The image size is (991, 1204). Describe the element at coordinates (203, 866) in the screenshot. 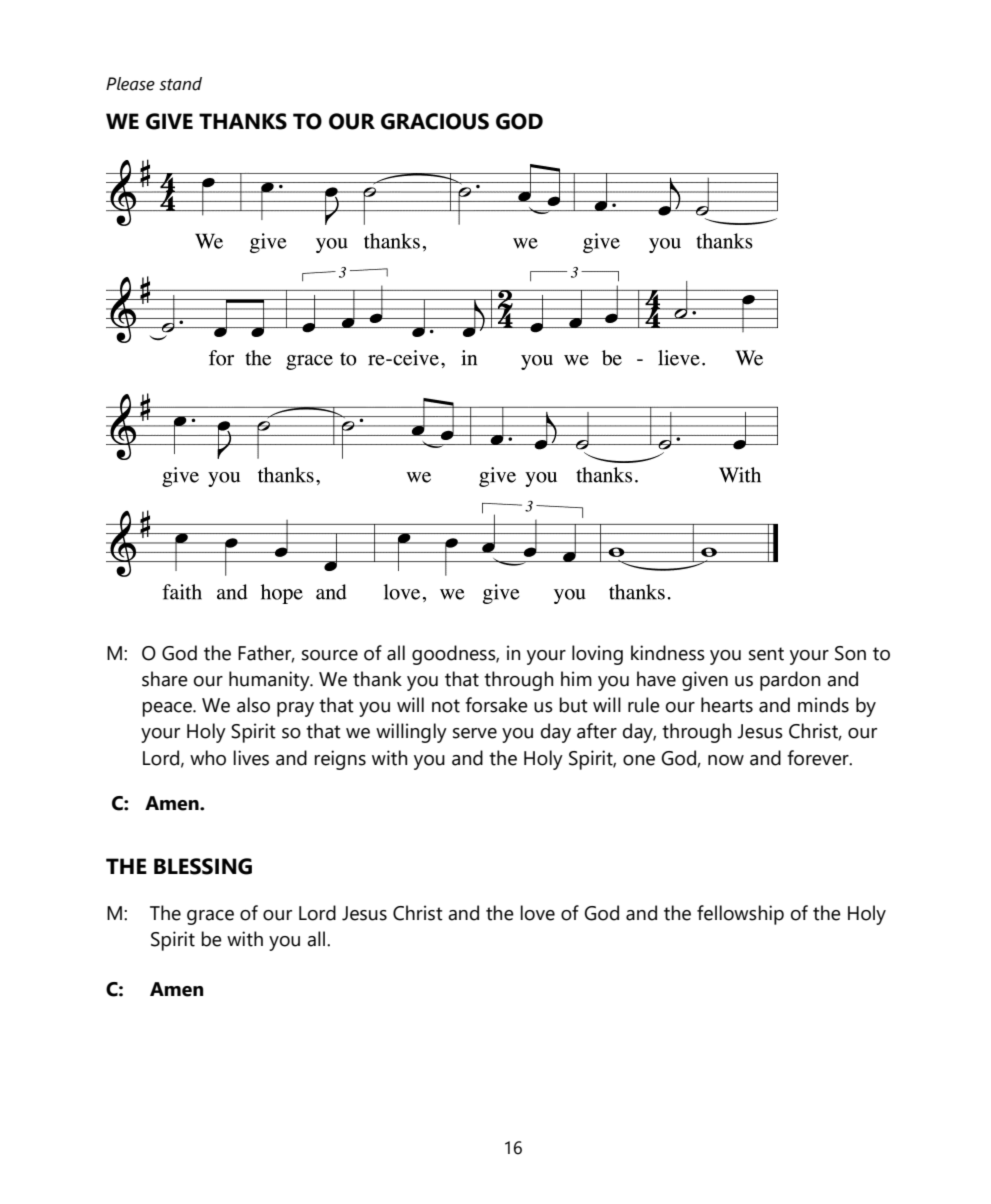

I see `BLESSING` at that location.
